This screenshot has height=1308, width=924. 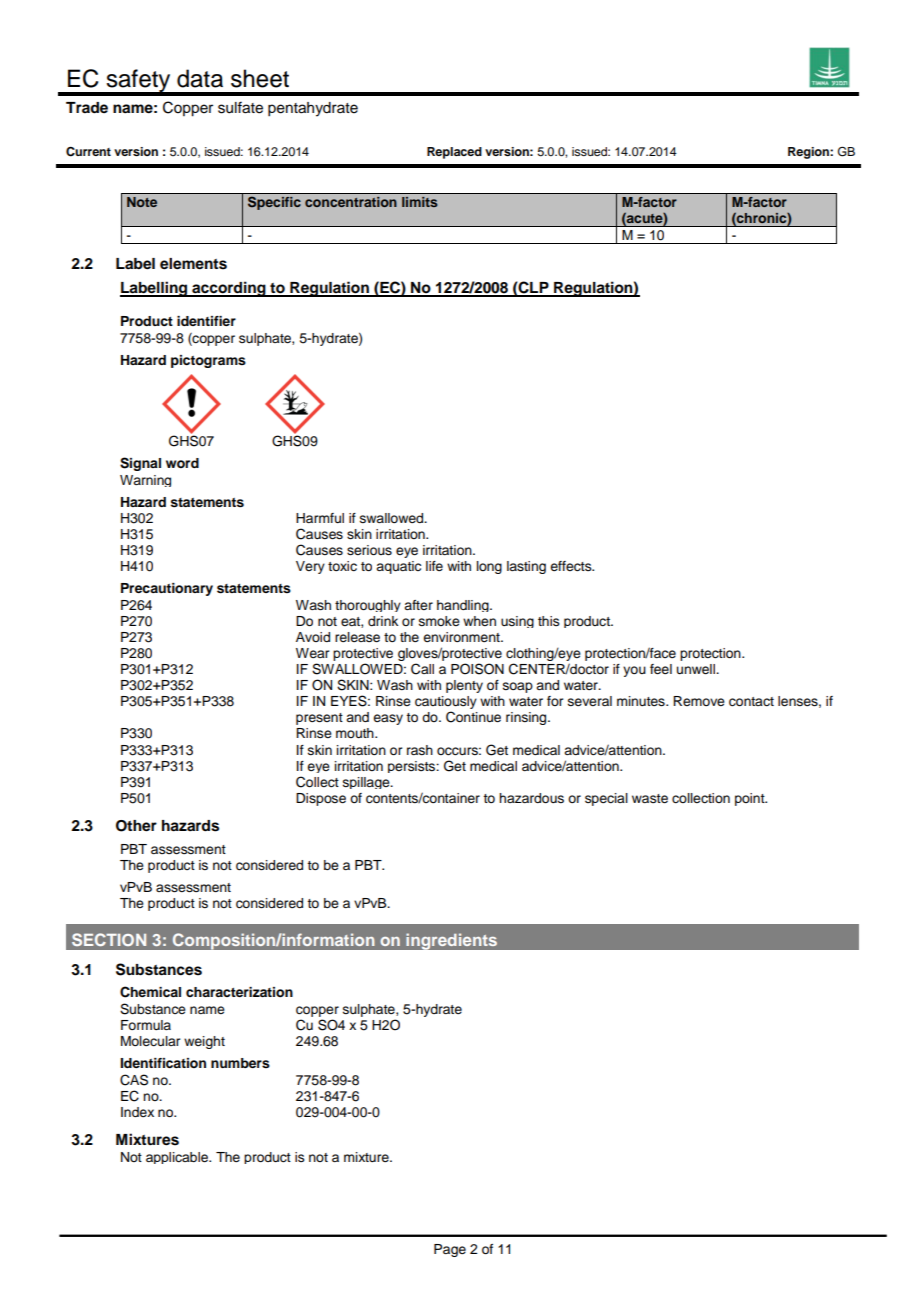 What do you see at coordinates (138, 82) in the screenshot?
I see `safety` at bounding box center [138, 82].
